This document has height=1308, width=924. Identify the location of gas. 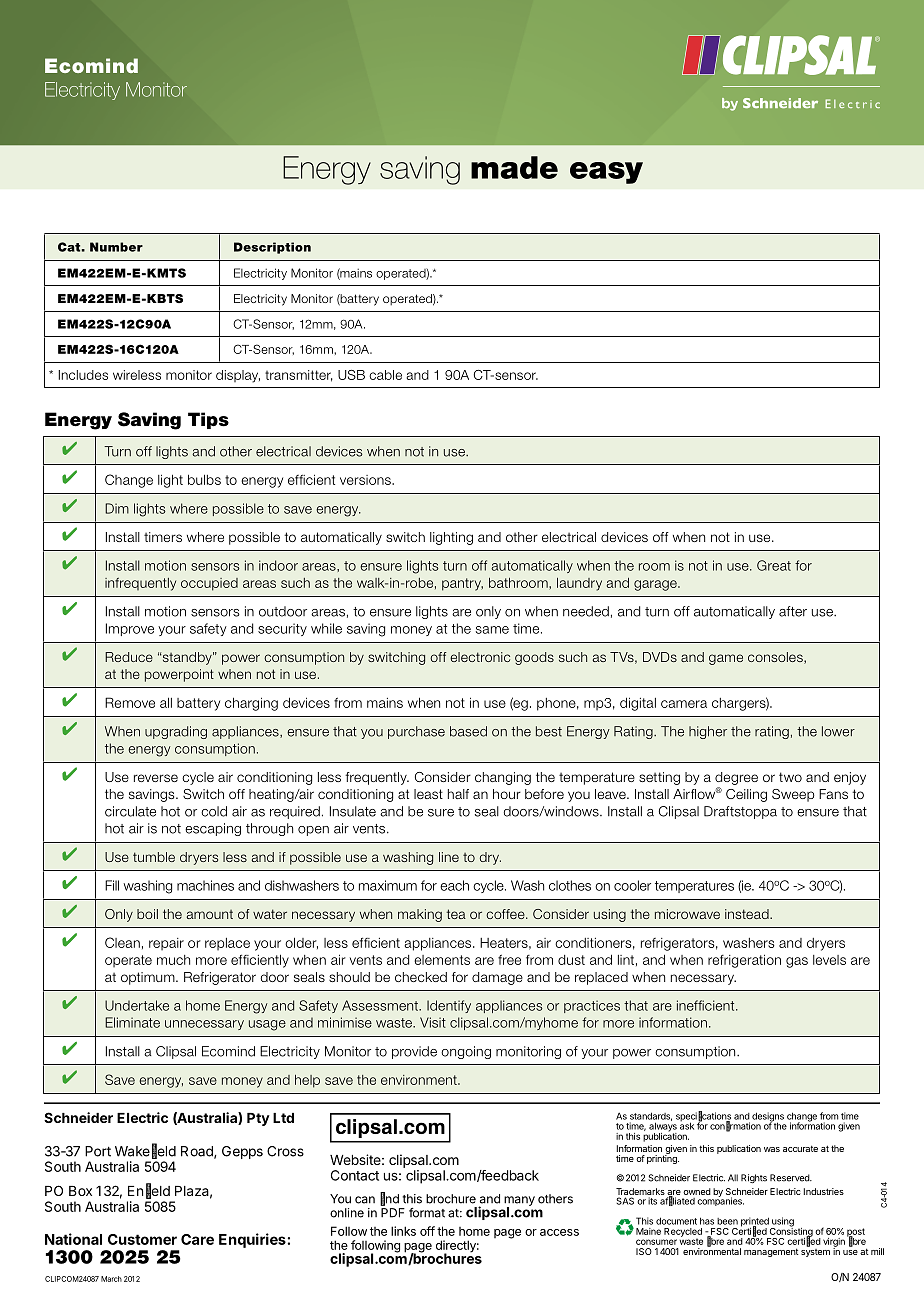
(797, 962).
